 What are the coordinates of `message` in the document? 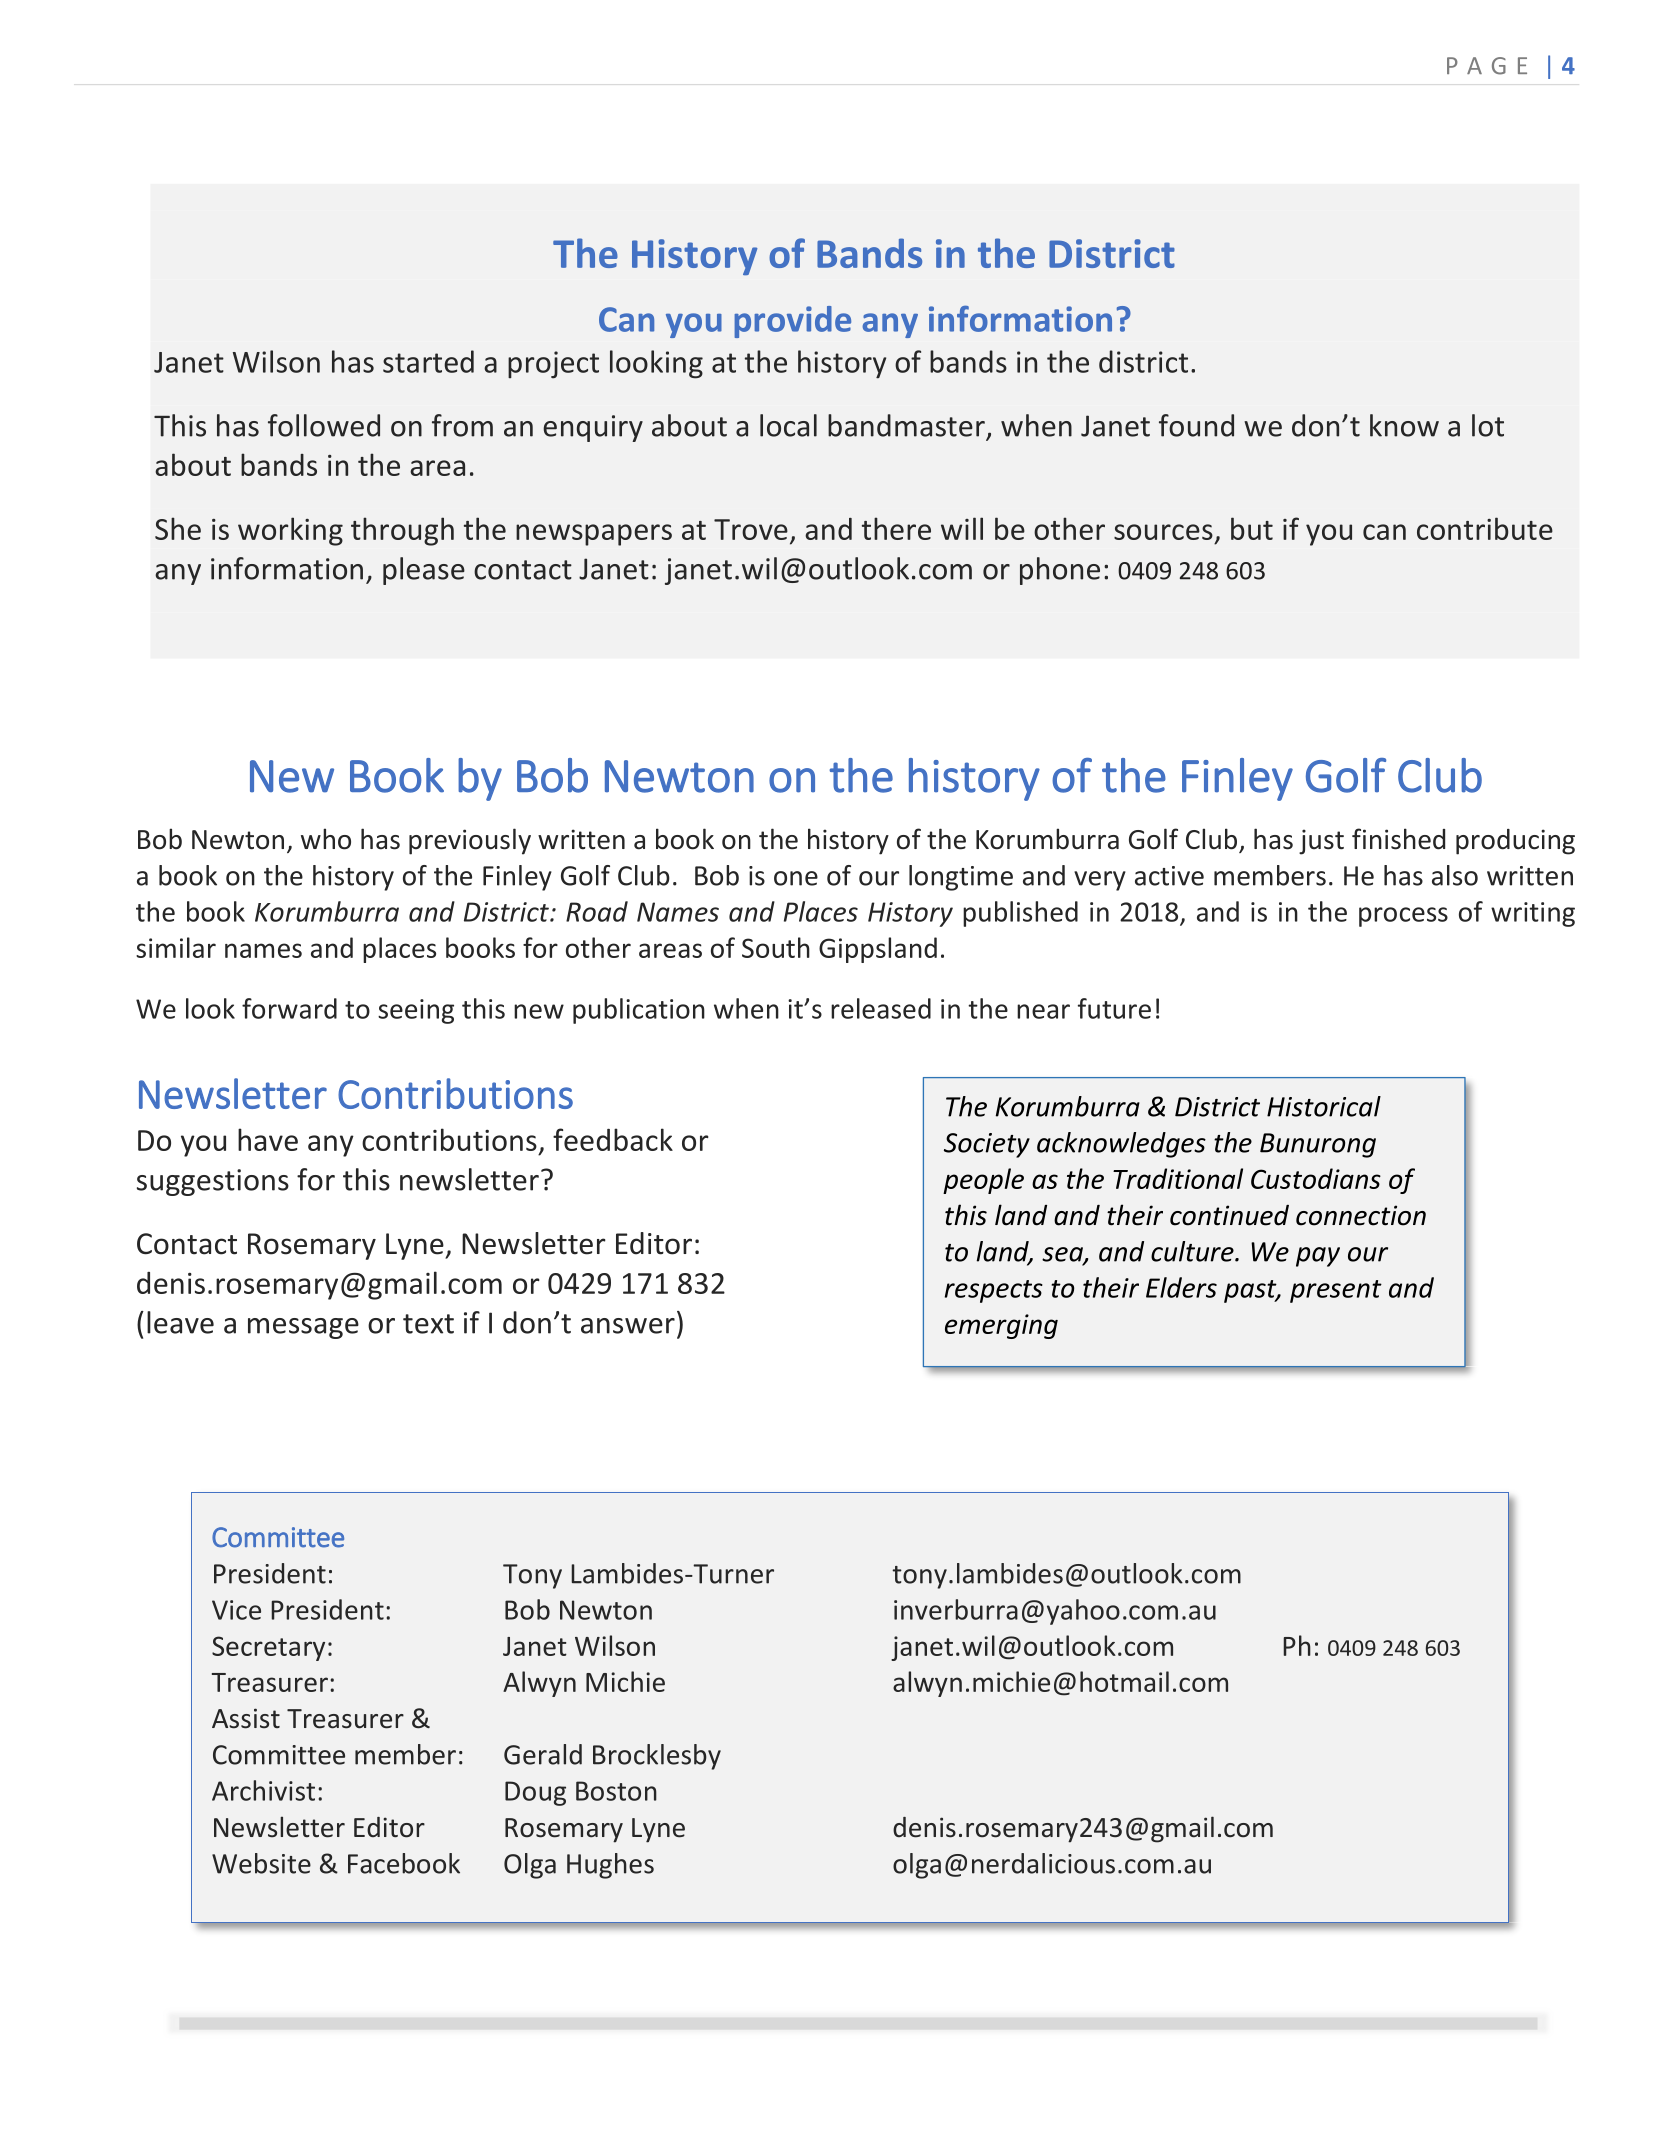 It's located at (303, 1328).
